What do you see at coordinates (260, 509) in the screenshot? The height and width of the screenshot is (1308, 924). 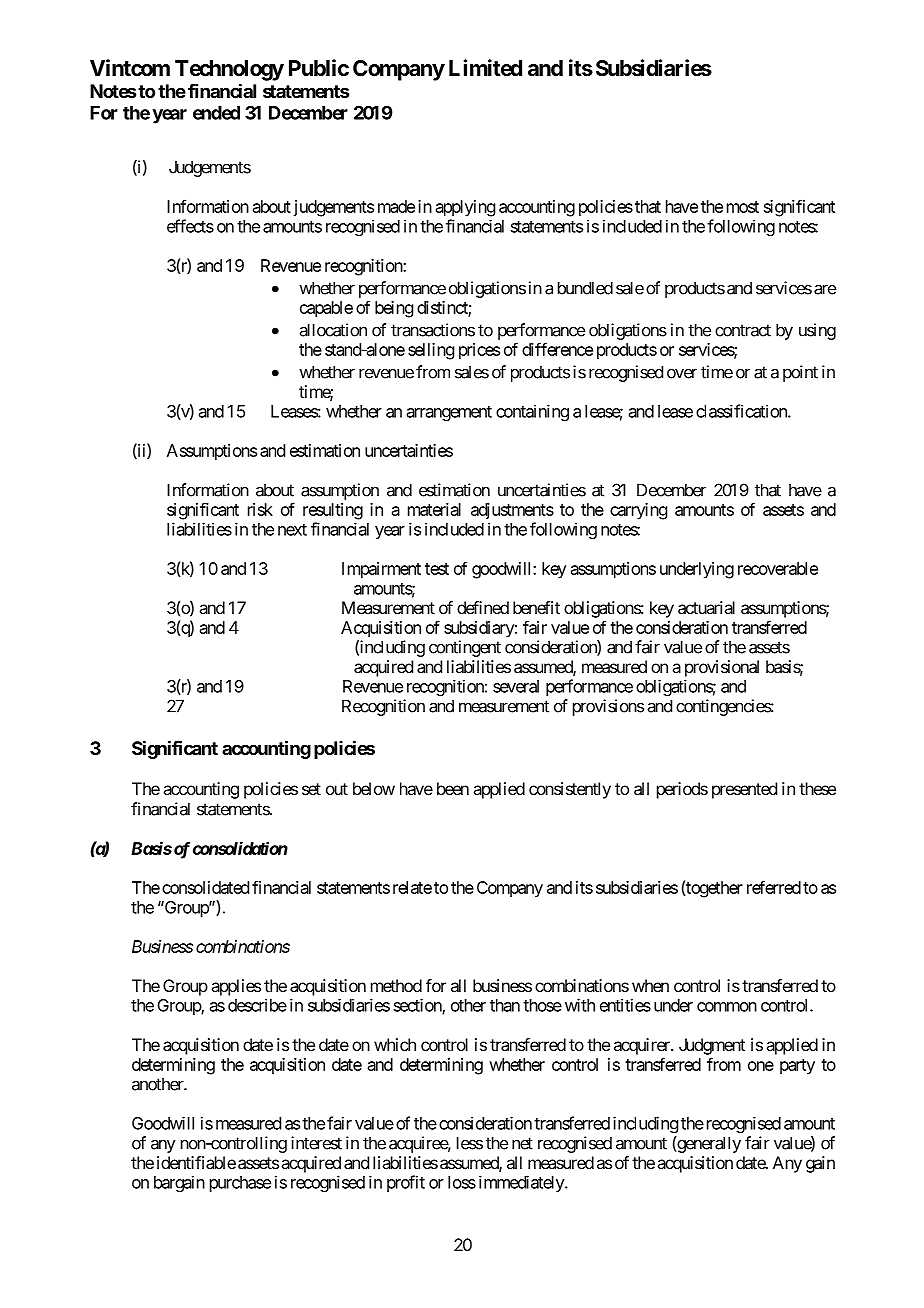 I see `risk` at bounding box center [260, 509].
